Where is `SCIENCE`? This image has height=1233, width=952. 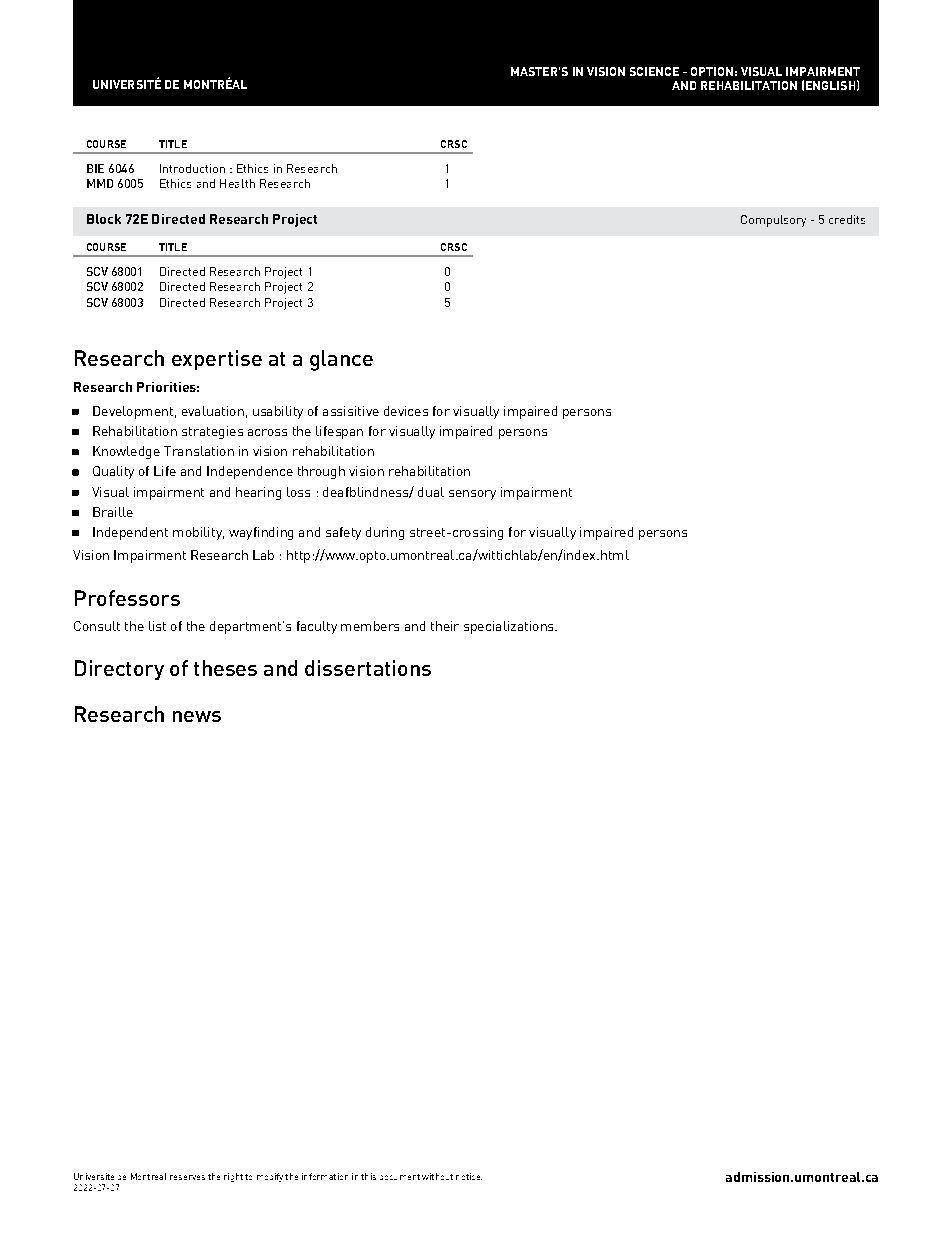 SCIENCE is located at coordinates (654, 71).
